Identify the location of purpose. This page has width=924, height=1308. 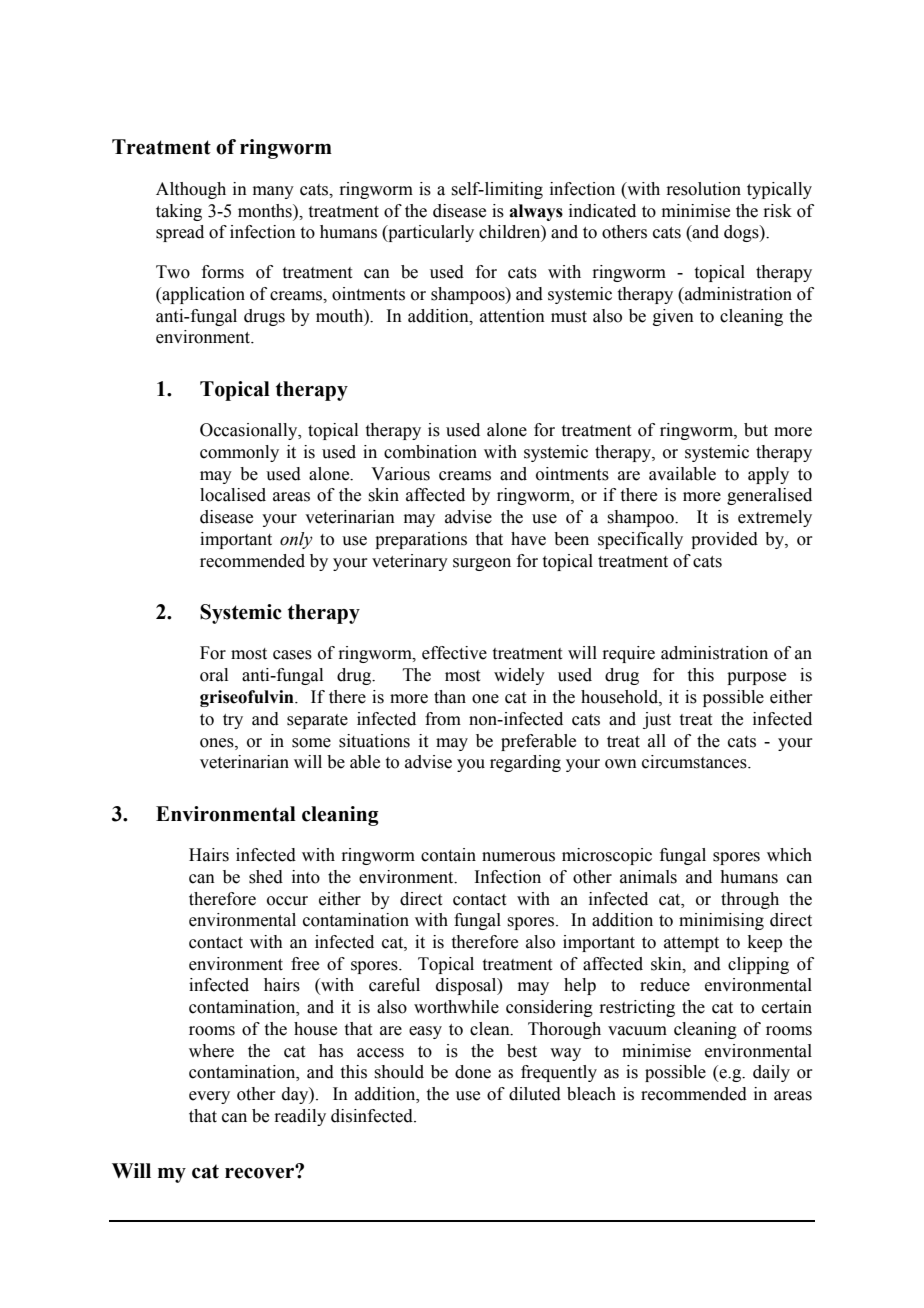
(756, 678).
